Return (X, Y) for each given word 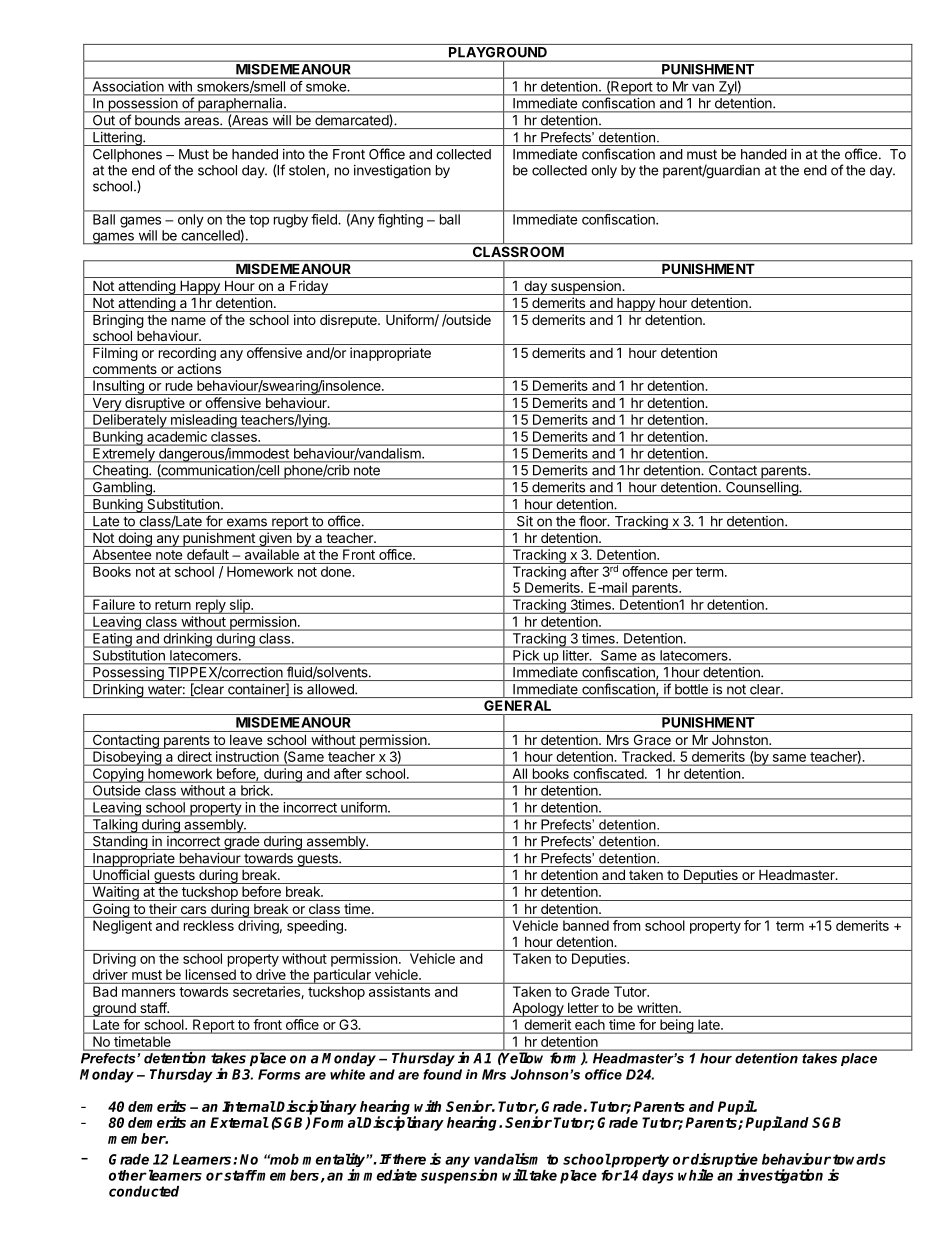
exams (247, 522)
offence (645, 571)
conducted (144, 1191)
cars (193, 910)
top (259, 221)
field (324, 219)
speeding (315, 927)
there (408, 1159)
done (337, 571)
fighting (400, 221)
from (626, 925)
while (695, 1175)
